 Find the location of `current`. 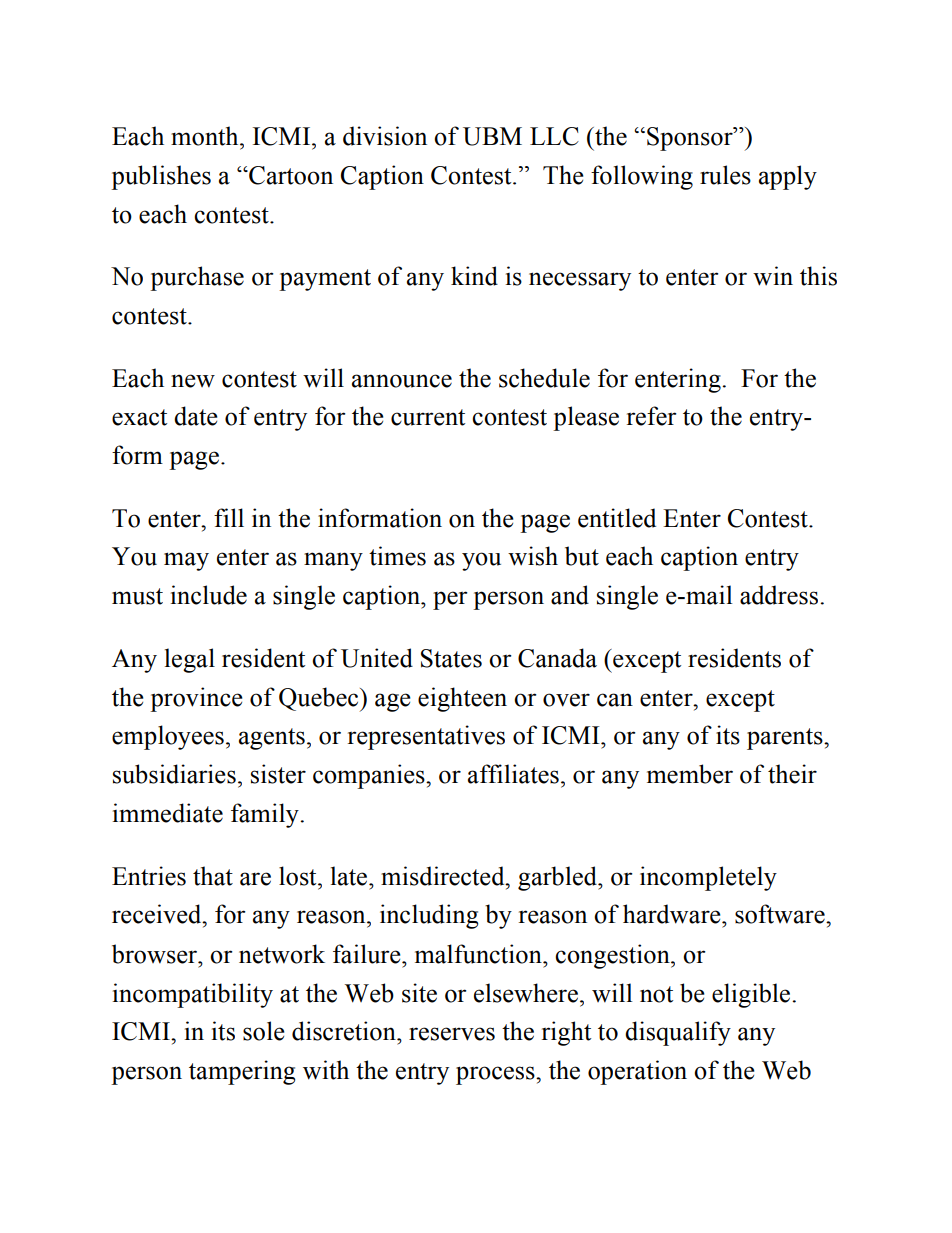

current is located at coordinates (428, 417).
